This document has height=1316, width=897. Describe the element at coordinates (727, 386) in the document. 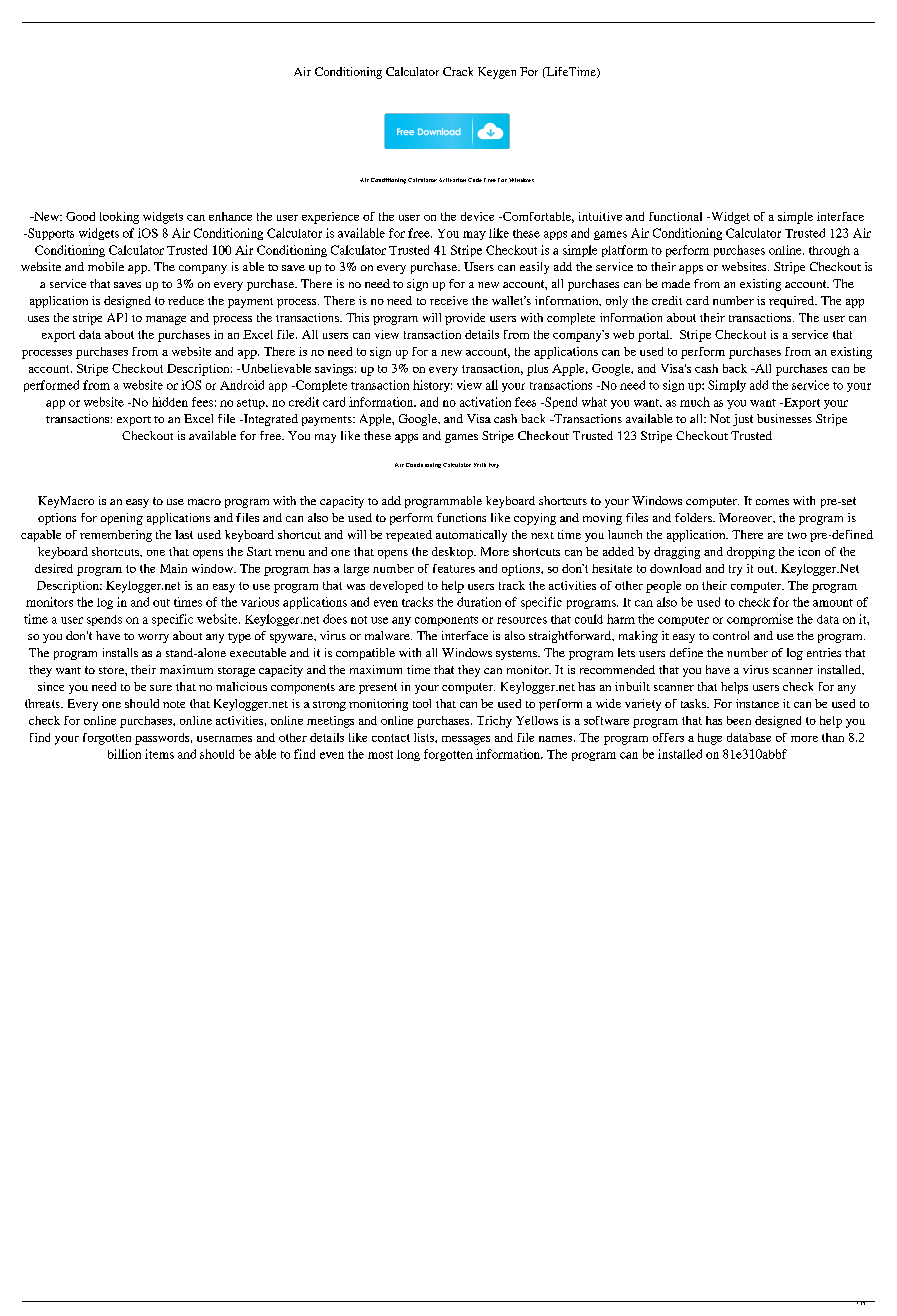

I see `Simply` at that location.
